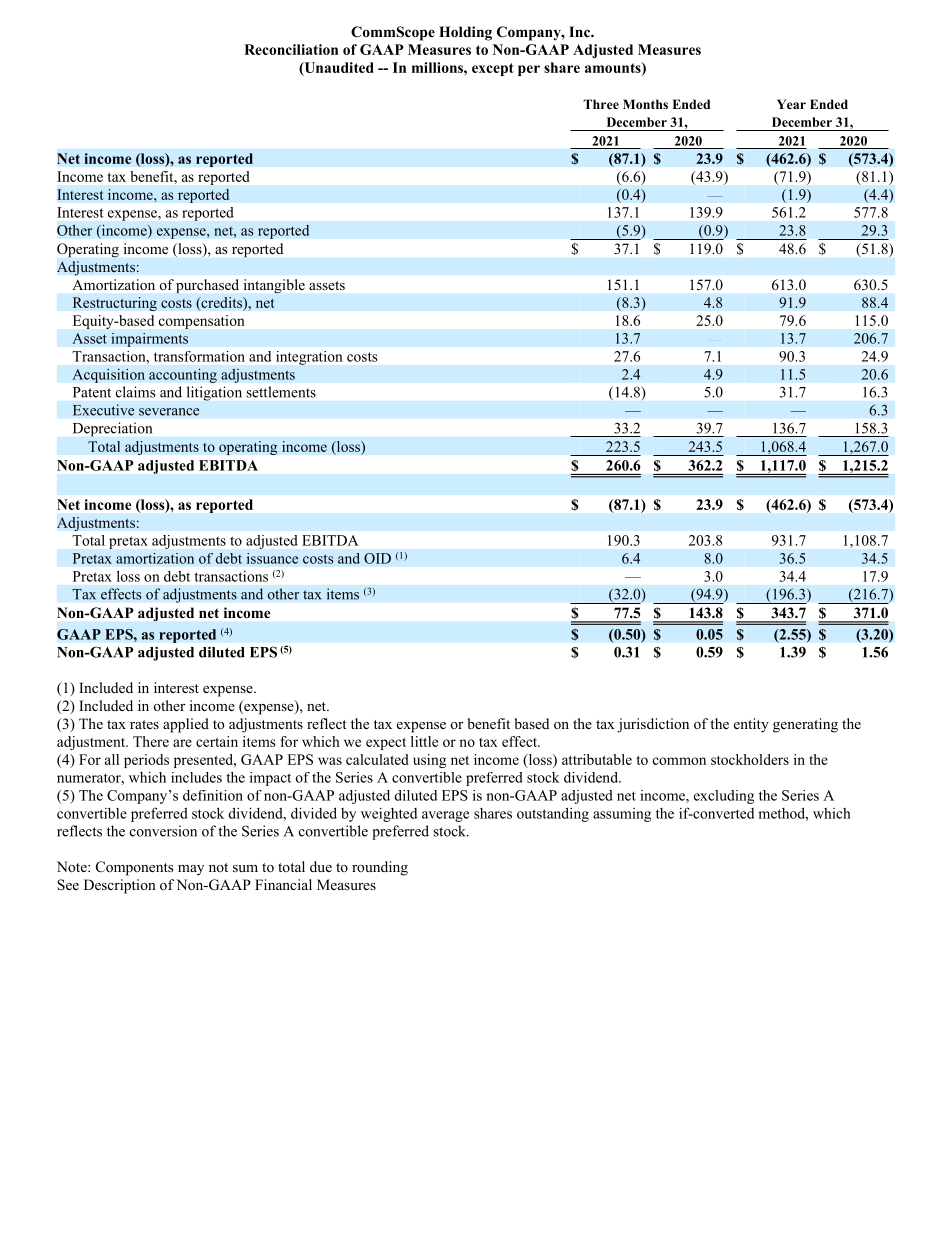  I want to click on Reconciliation, so click(291, 49).
